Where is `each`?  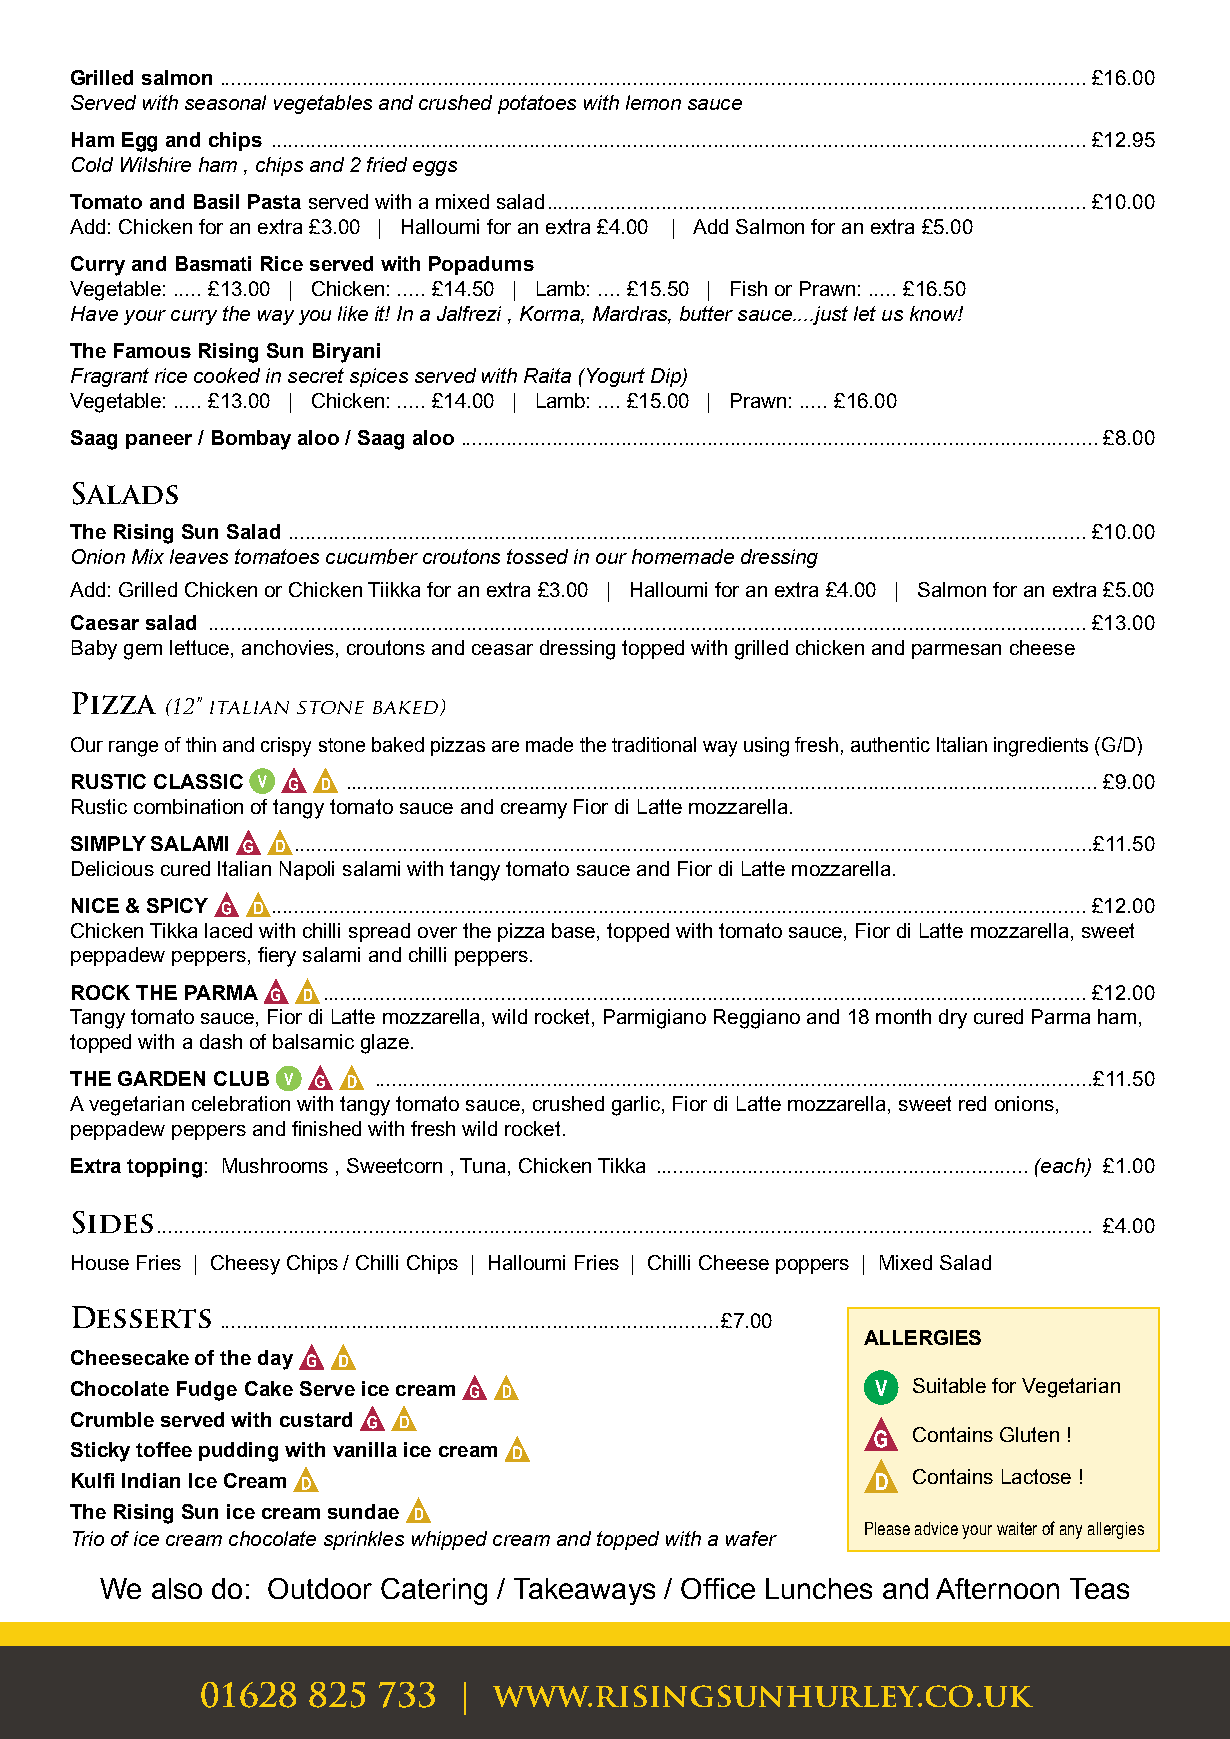
each is located at coordinates (1063, 1167).
